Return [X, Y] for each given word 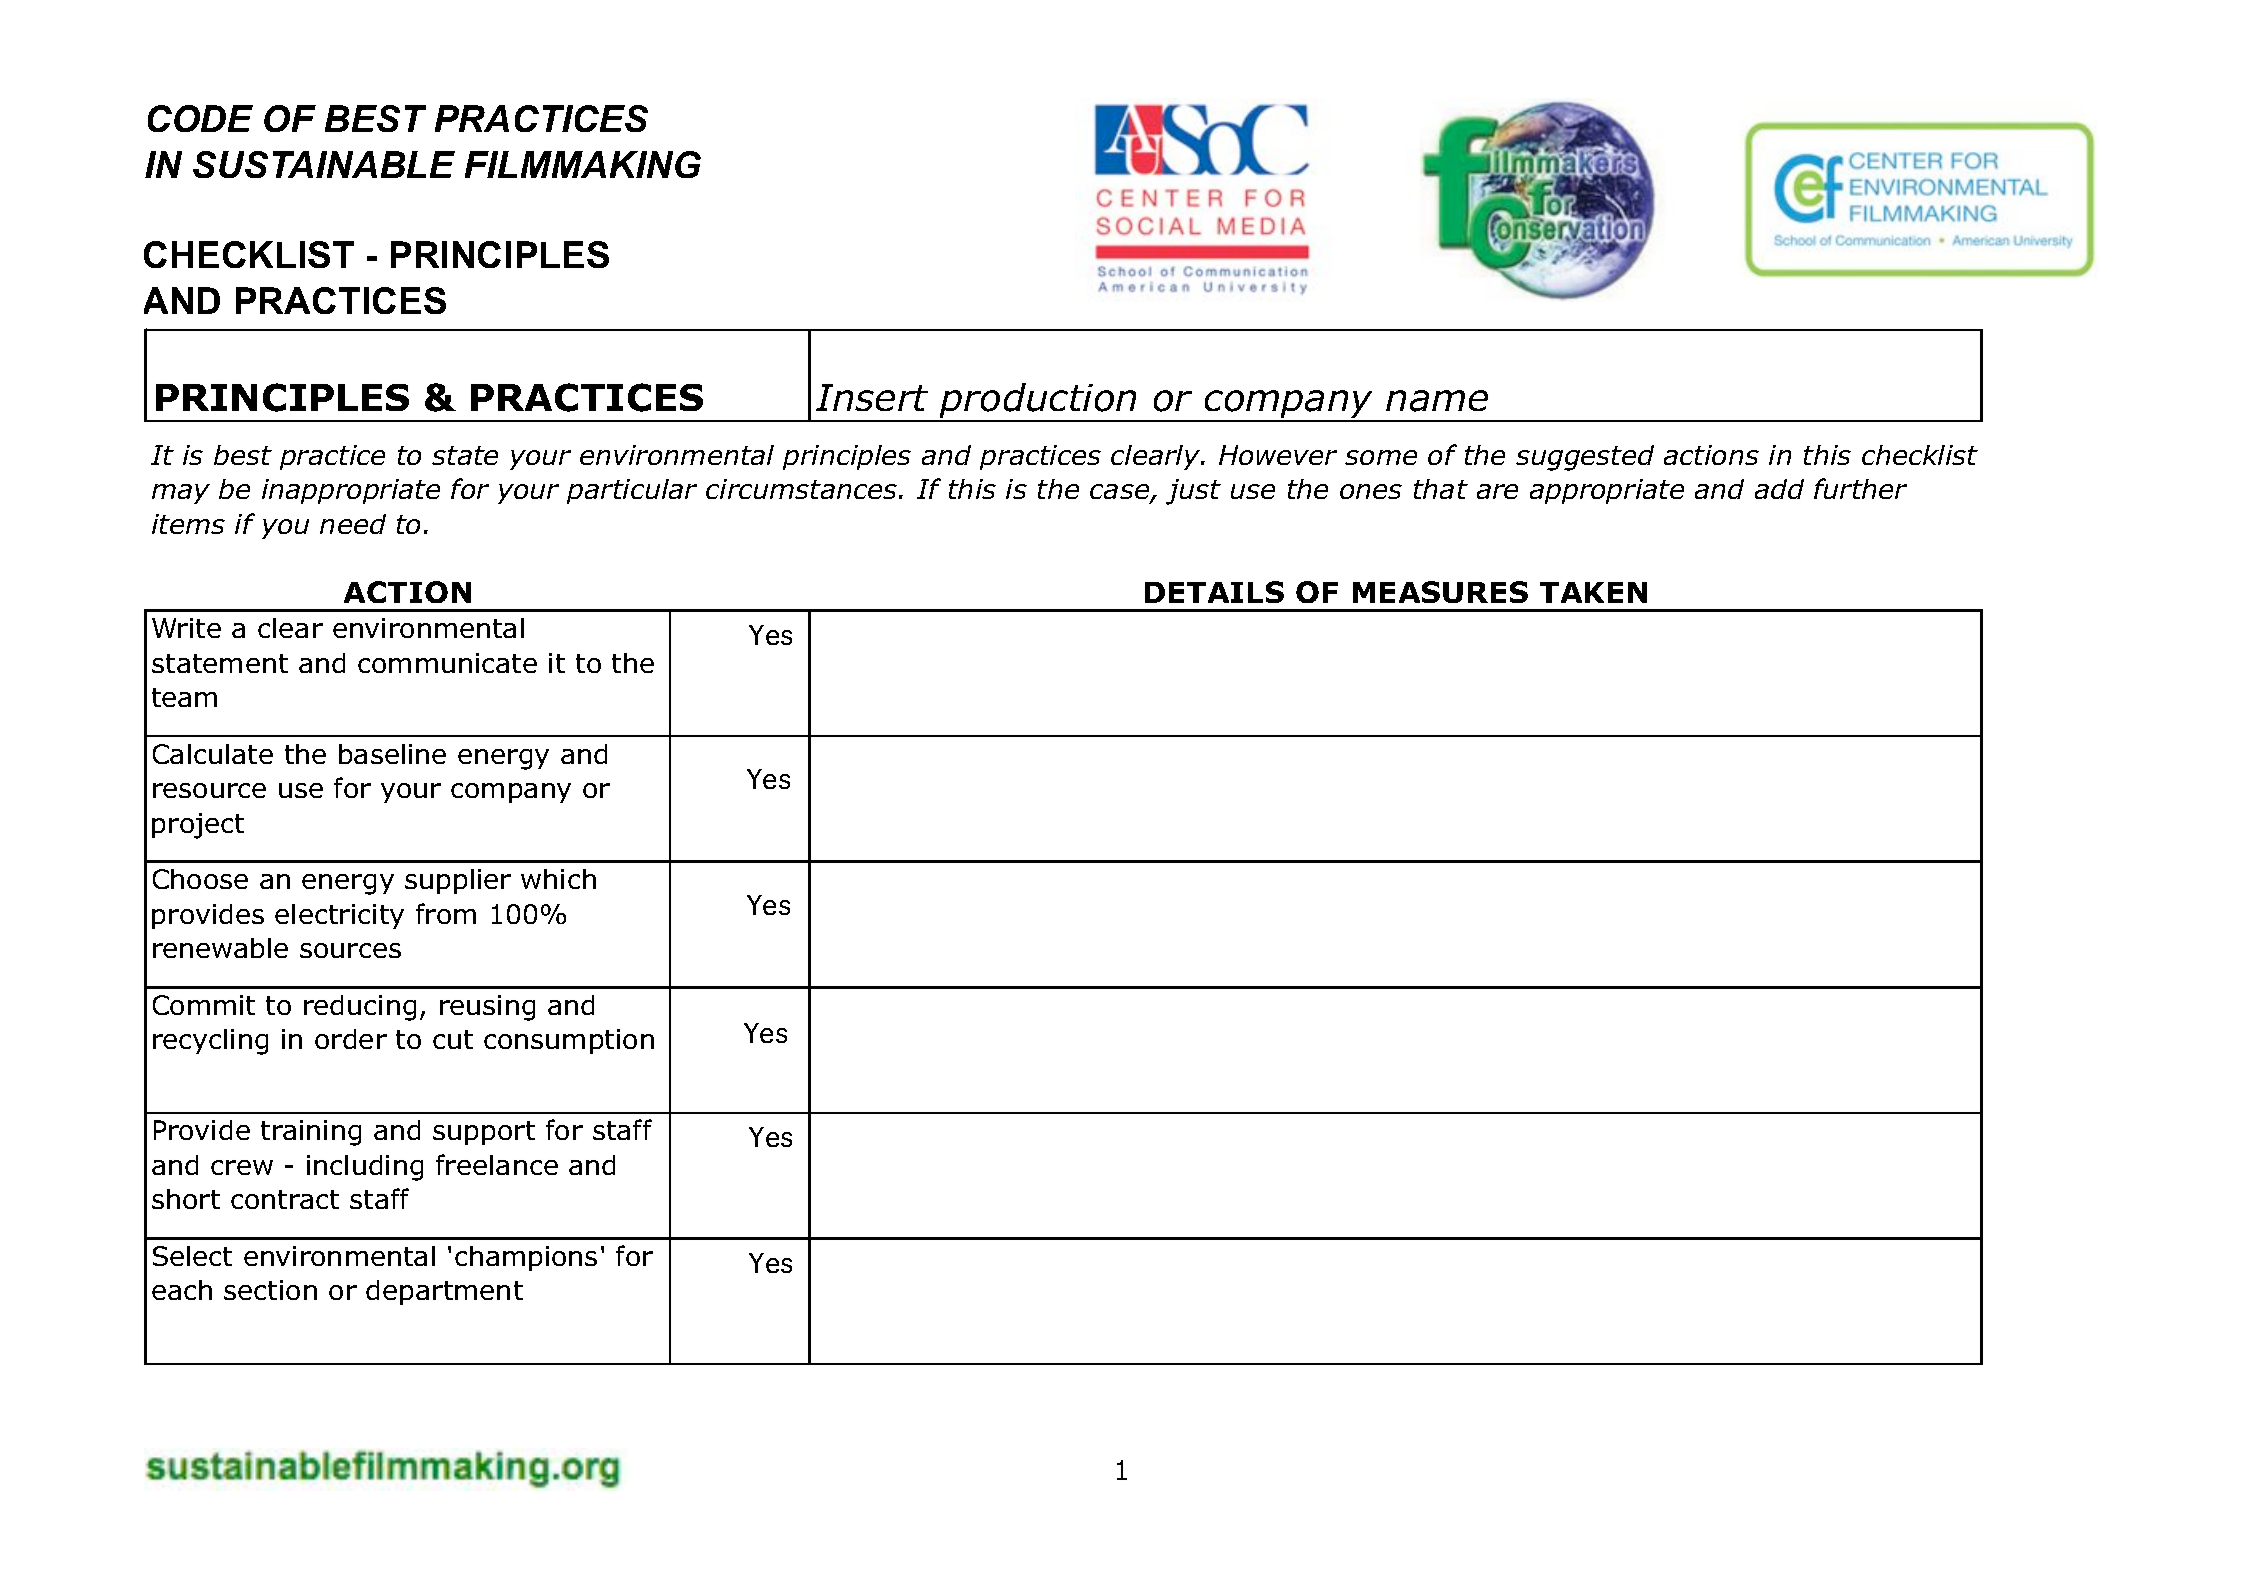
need [353, 524]
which [558, 879]
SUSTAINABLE [324, 164]
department [444, 1292]
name [1437, 401]
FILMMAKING [583, 164]
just [1193, 492]
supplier [458, 881]
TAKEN [1593, 592]
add [1779, 489]
